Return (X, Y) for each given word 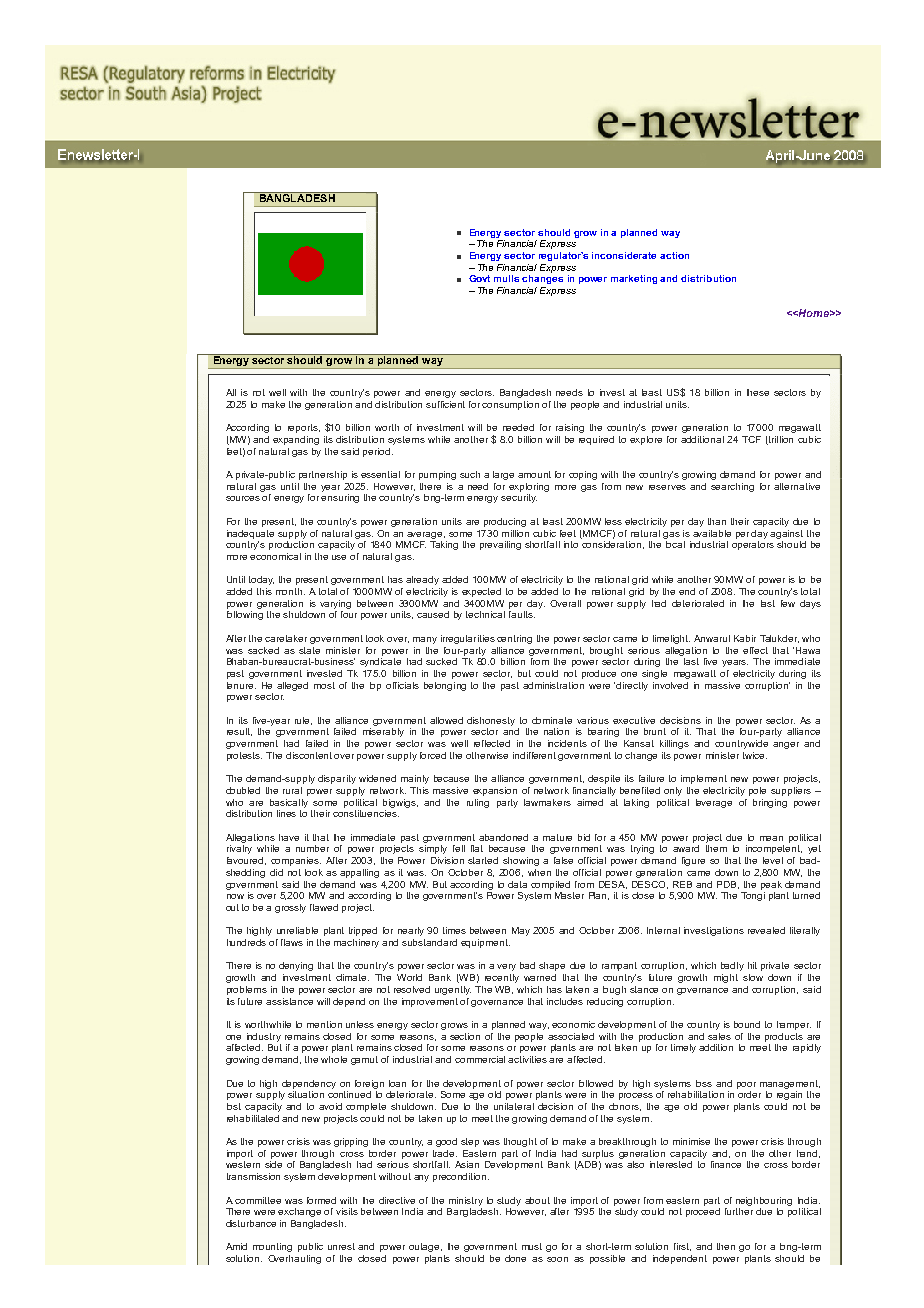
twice (755, 755)
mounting (272, 1247)
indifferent (534, 755)
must (532, 1246)
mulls (506, 278)
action (674, 255)
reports (304, 428)
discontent (309, 755)
